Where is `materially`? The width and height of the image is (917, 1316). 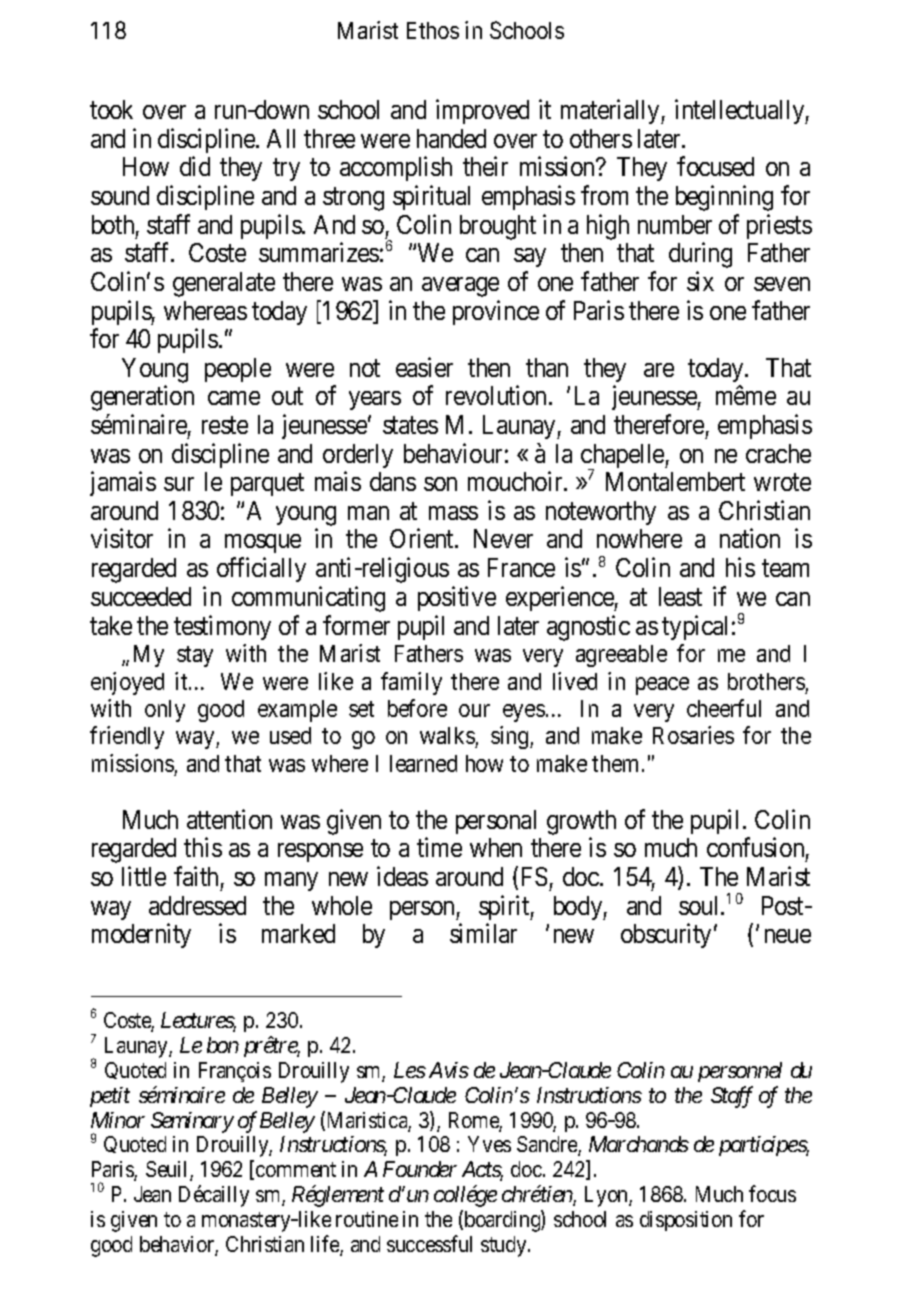 materially is located at coordinates (611, 112).
